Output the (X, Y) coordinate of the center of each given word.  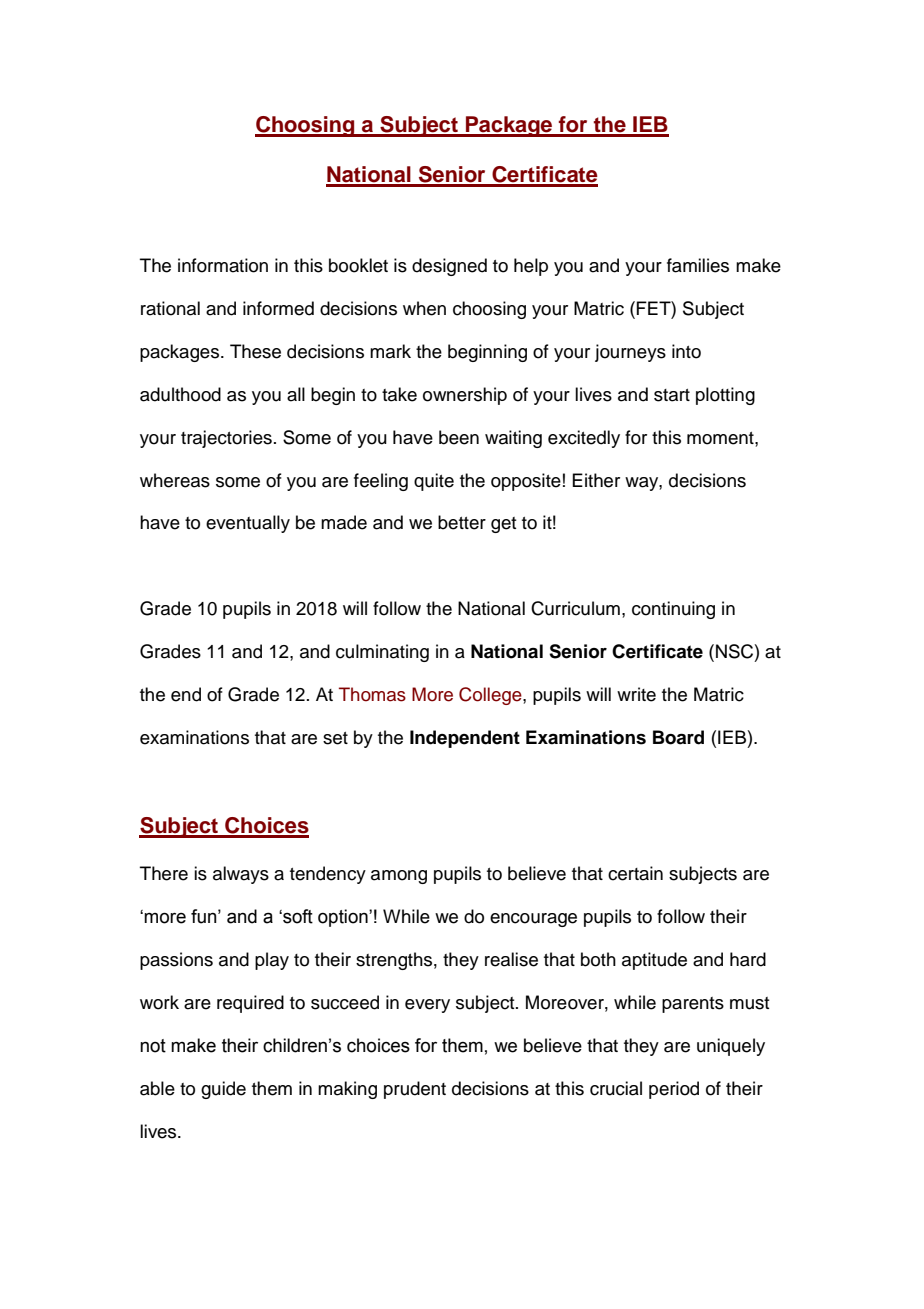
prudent (415, 1090)
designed (449, 267)
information (223, 265)
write (636, 694)
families (698, 265)
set (335, 738)
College (491, 696)
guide (223, 1090)
